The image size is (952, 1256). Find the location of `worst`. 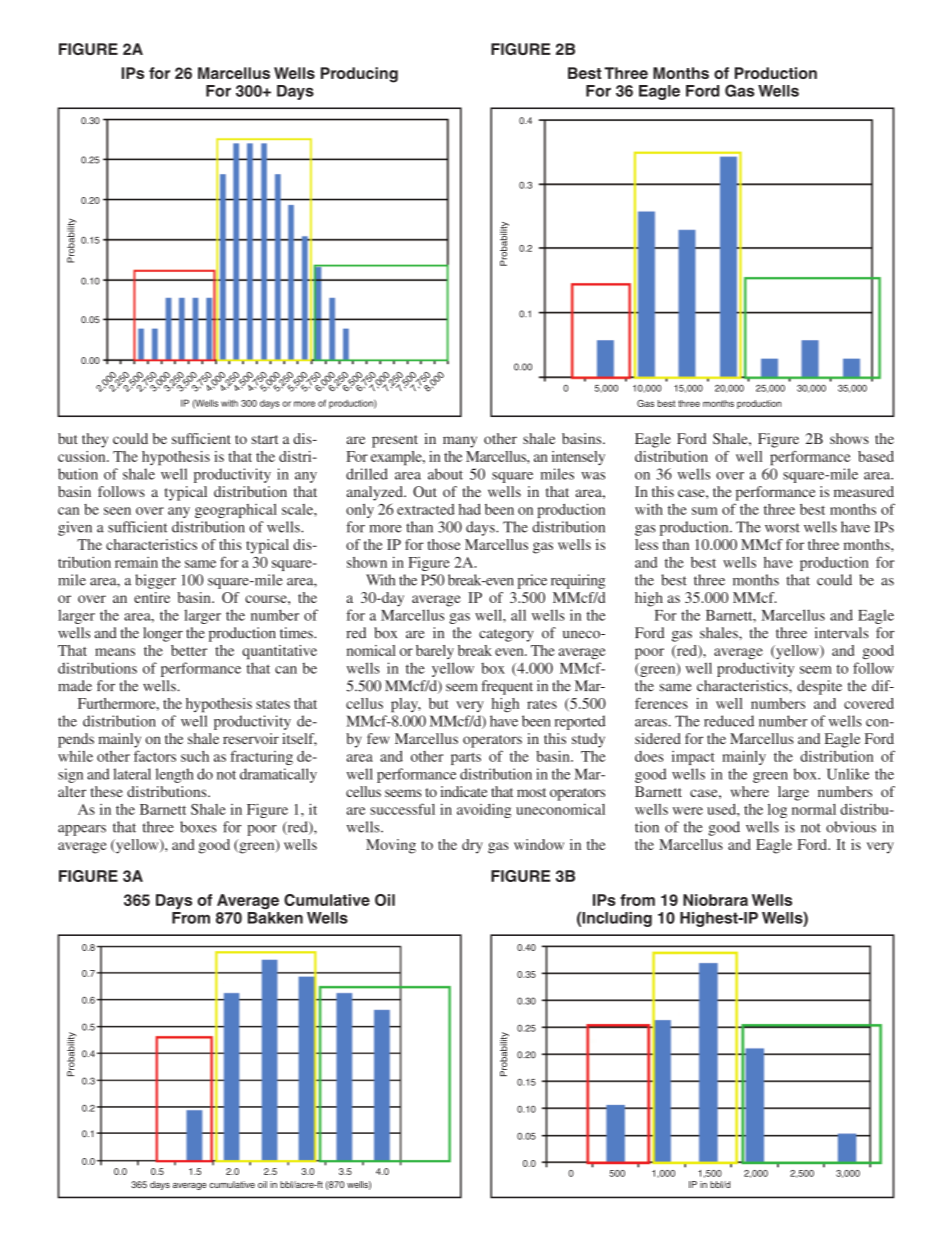

worst is located at coordinates (782, 528).
